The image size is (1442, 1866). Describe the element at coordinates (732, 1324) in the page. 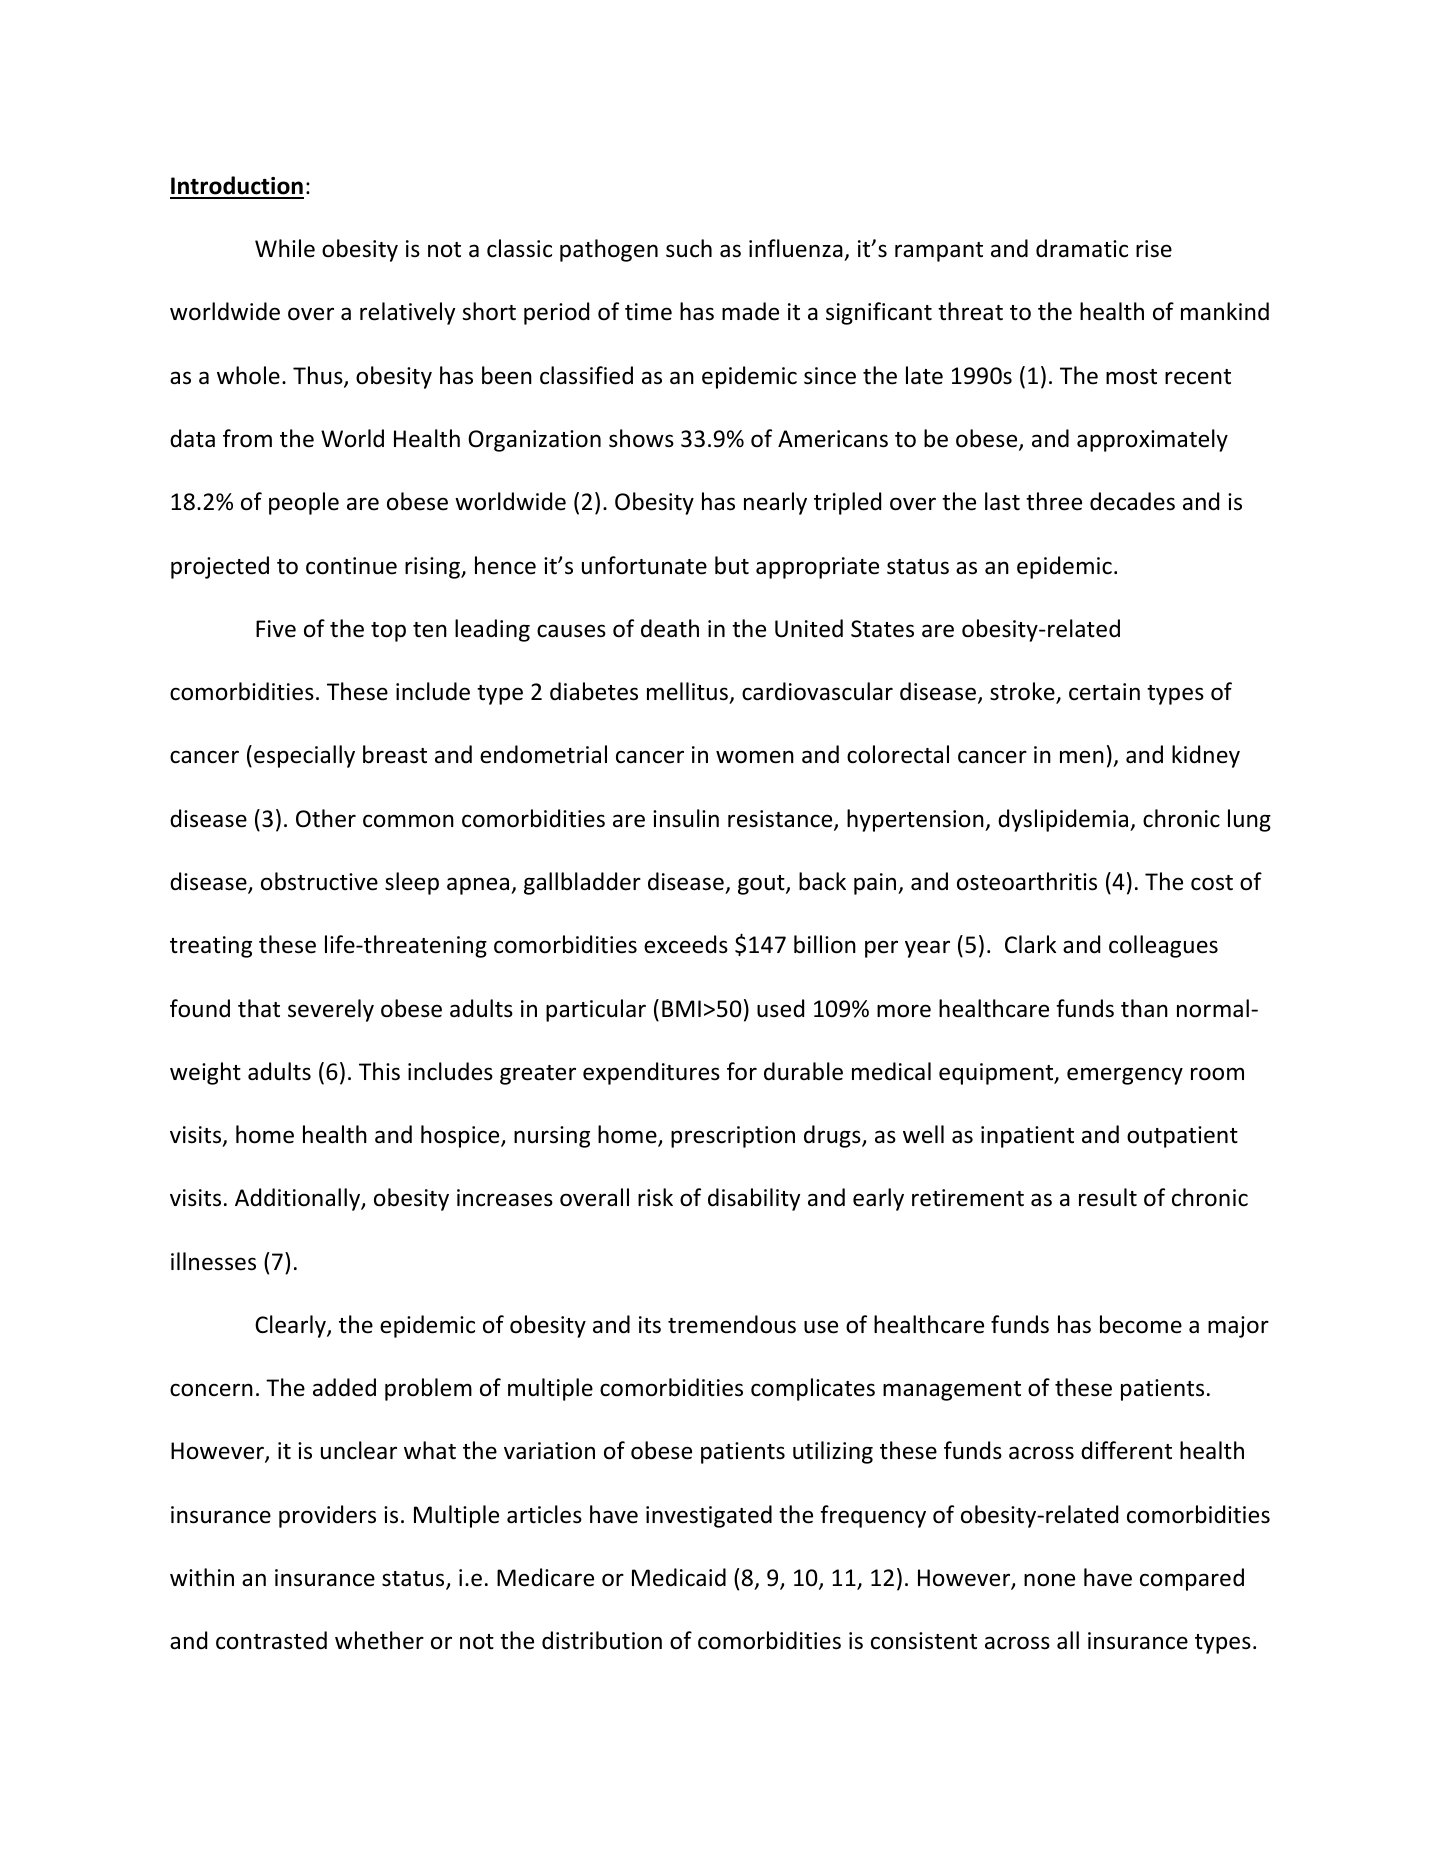

I see `tremendous` at that location.
